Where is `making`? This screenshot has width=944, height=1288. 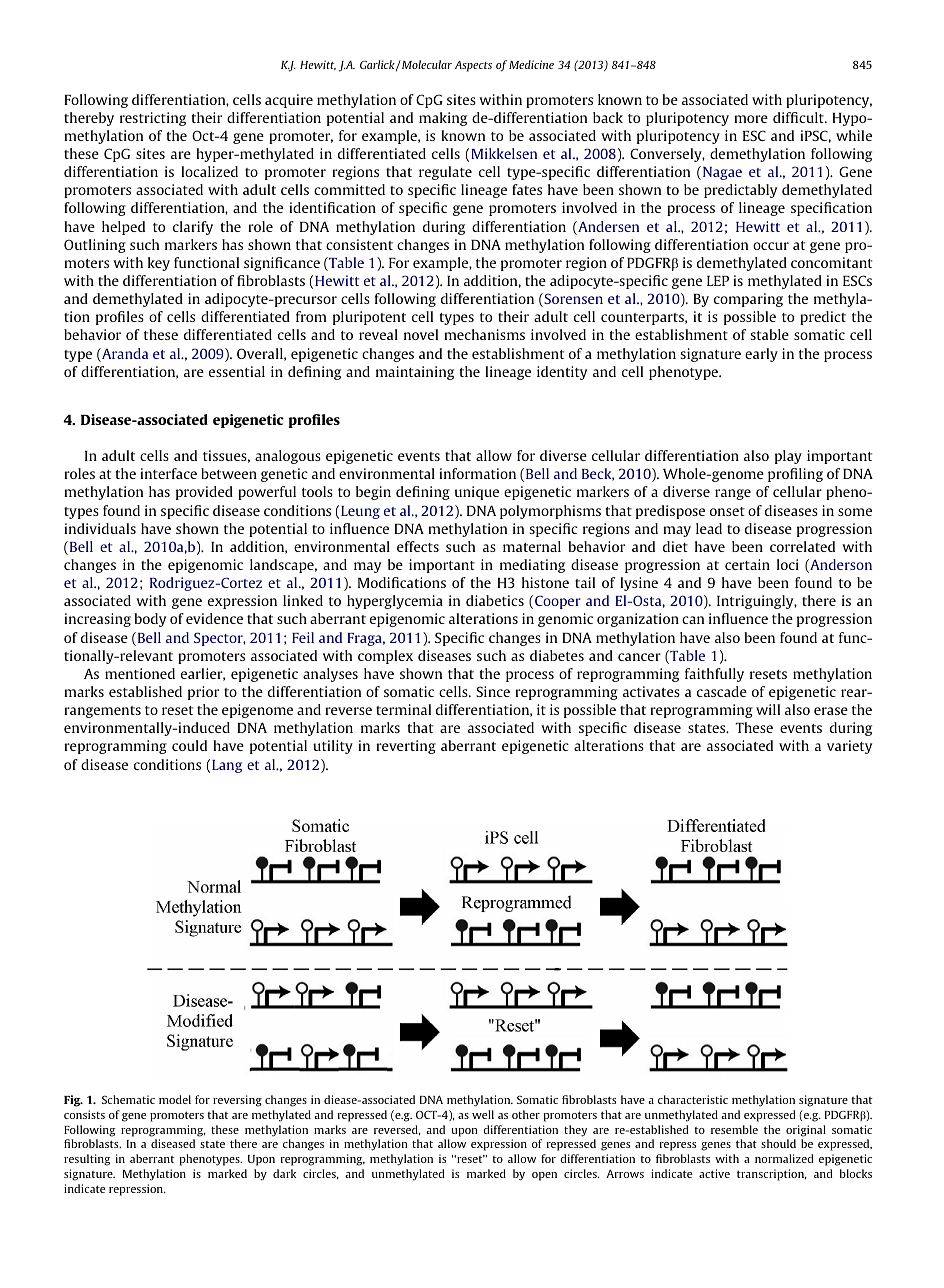
making is located at coordinates (443, 119).
